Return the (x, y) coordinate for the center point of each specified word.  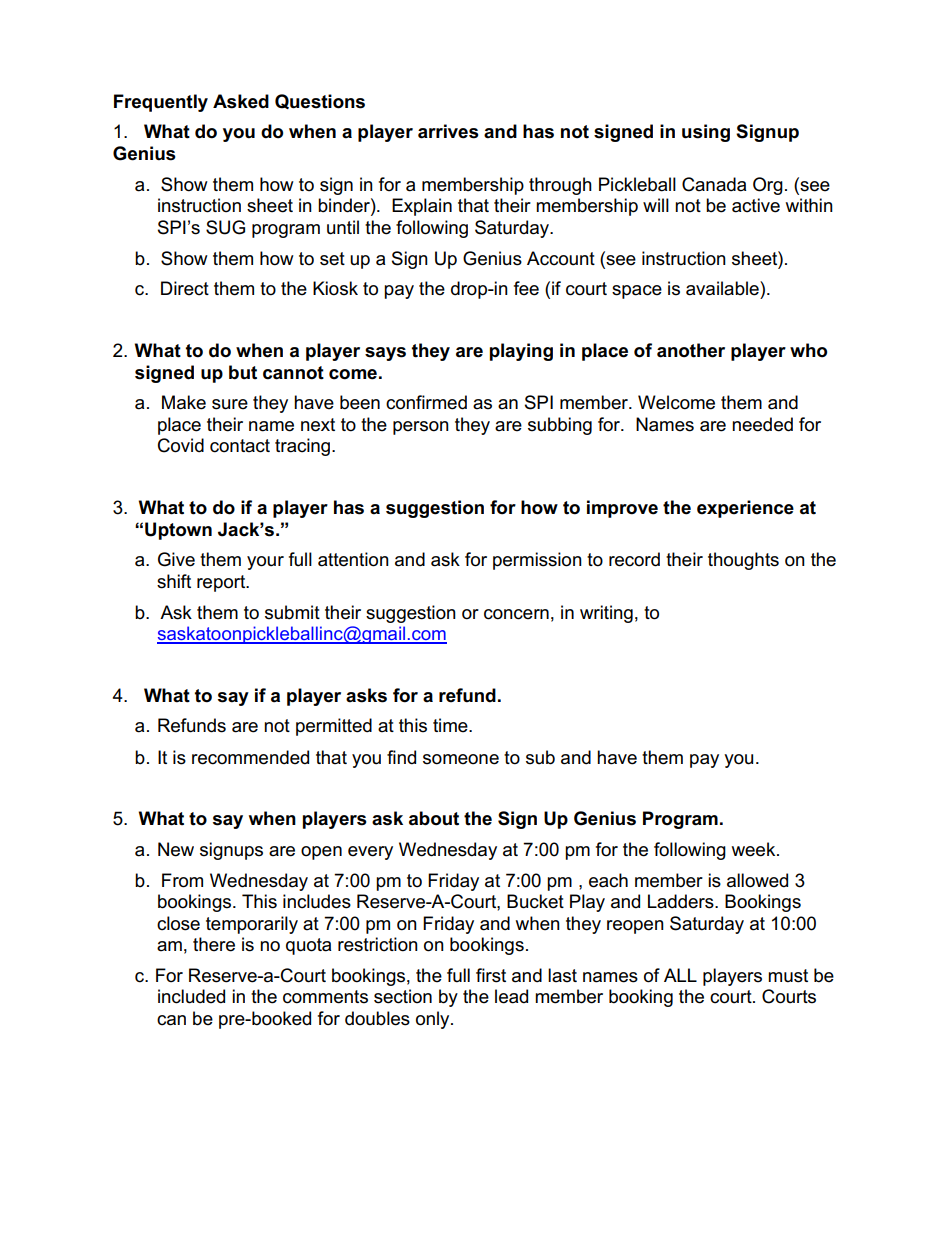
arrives (448, 131)
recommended (250, 757)
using (706, 133)
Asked (241, 101)
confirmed (426, 402)
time (451, 725)
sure (230, 404)
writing (606, 614)
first (491, 975)
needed (762, 424)
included (191, 996)
